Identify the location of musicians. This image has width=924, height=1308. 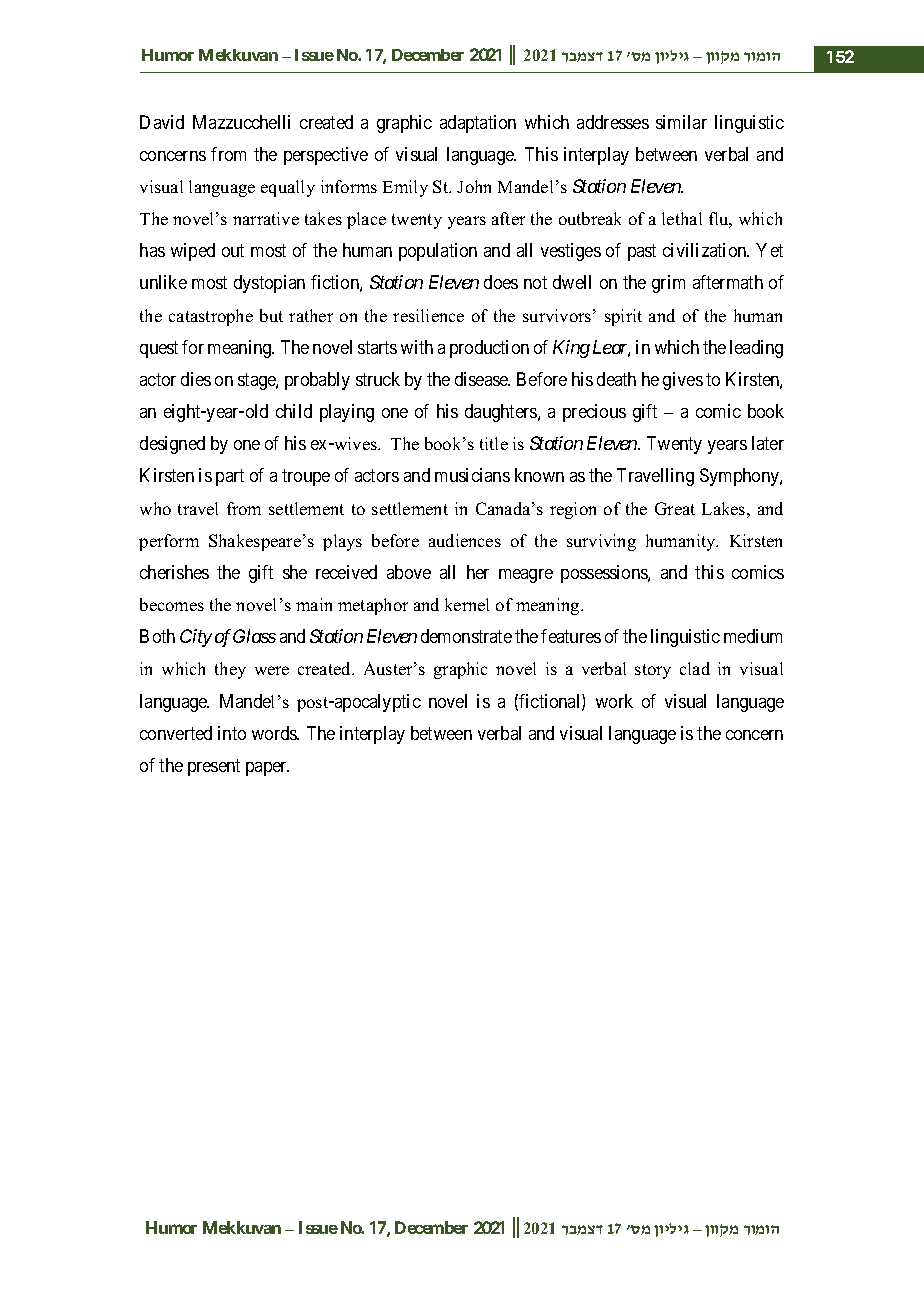
(472, 475).
